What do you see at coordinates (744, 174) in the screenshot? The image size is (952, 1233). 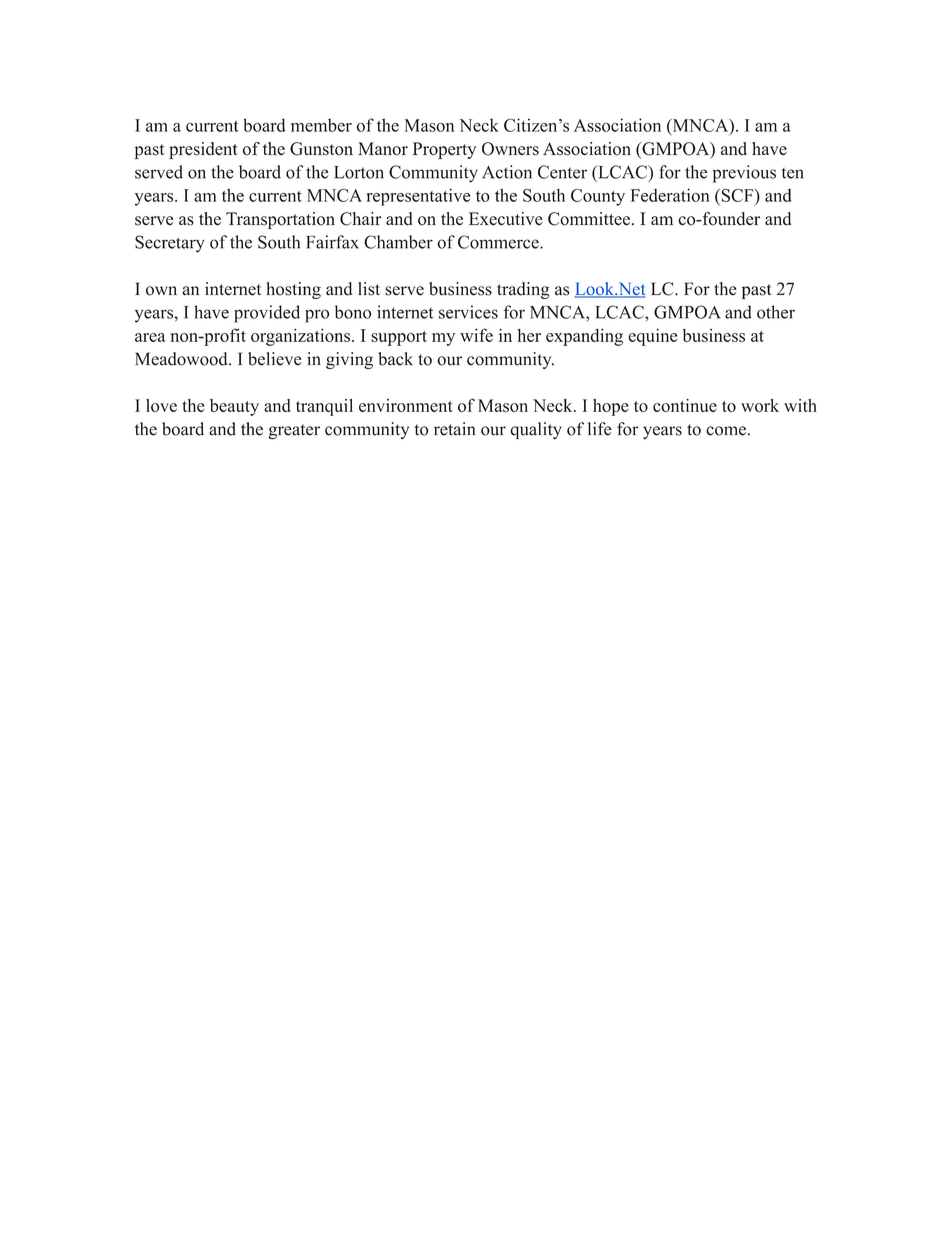 I see `previous` at bounding box center [744, 174].
